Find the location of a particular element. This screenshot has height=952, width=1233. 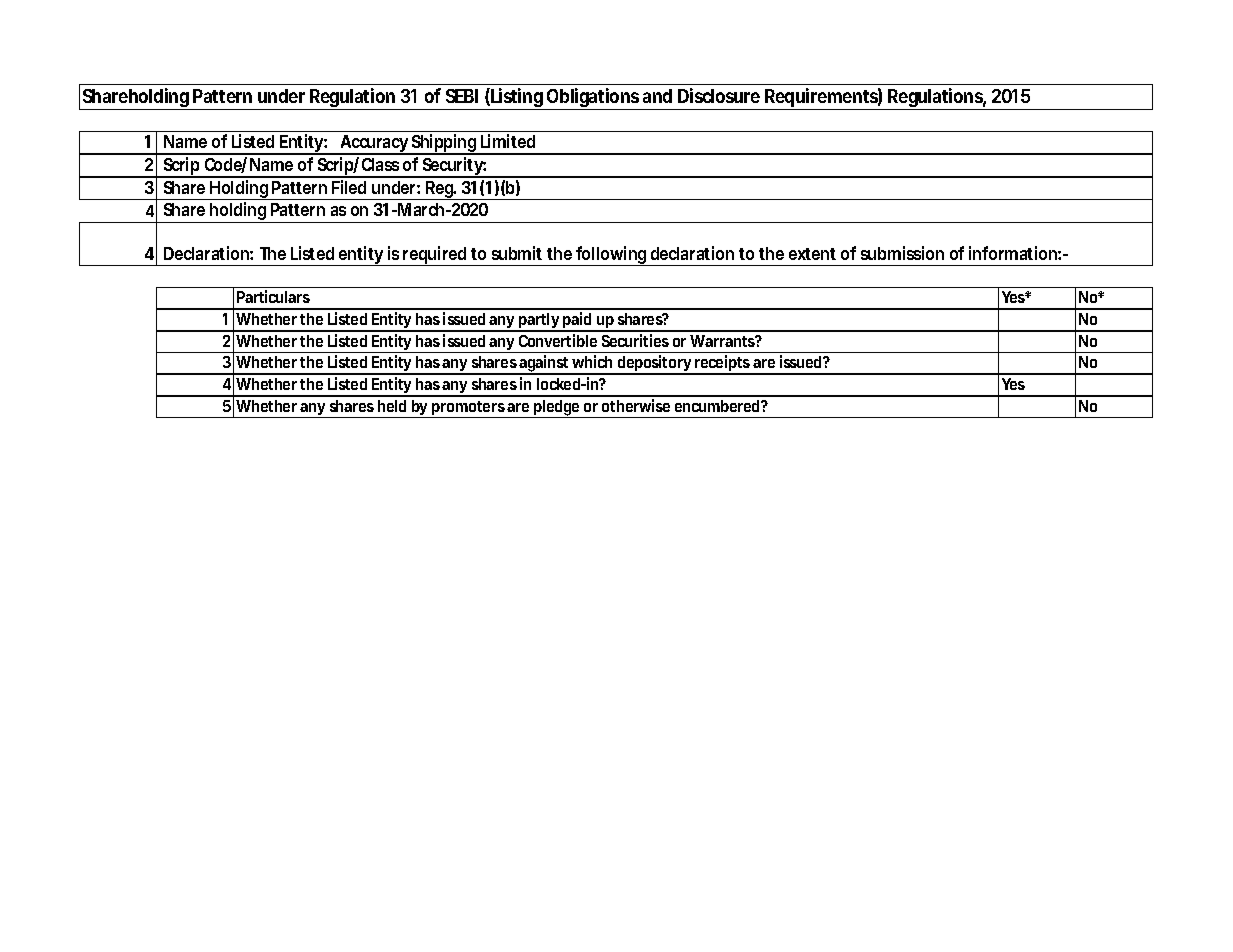

Particulars is located at coordinates (273, 296).
